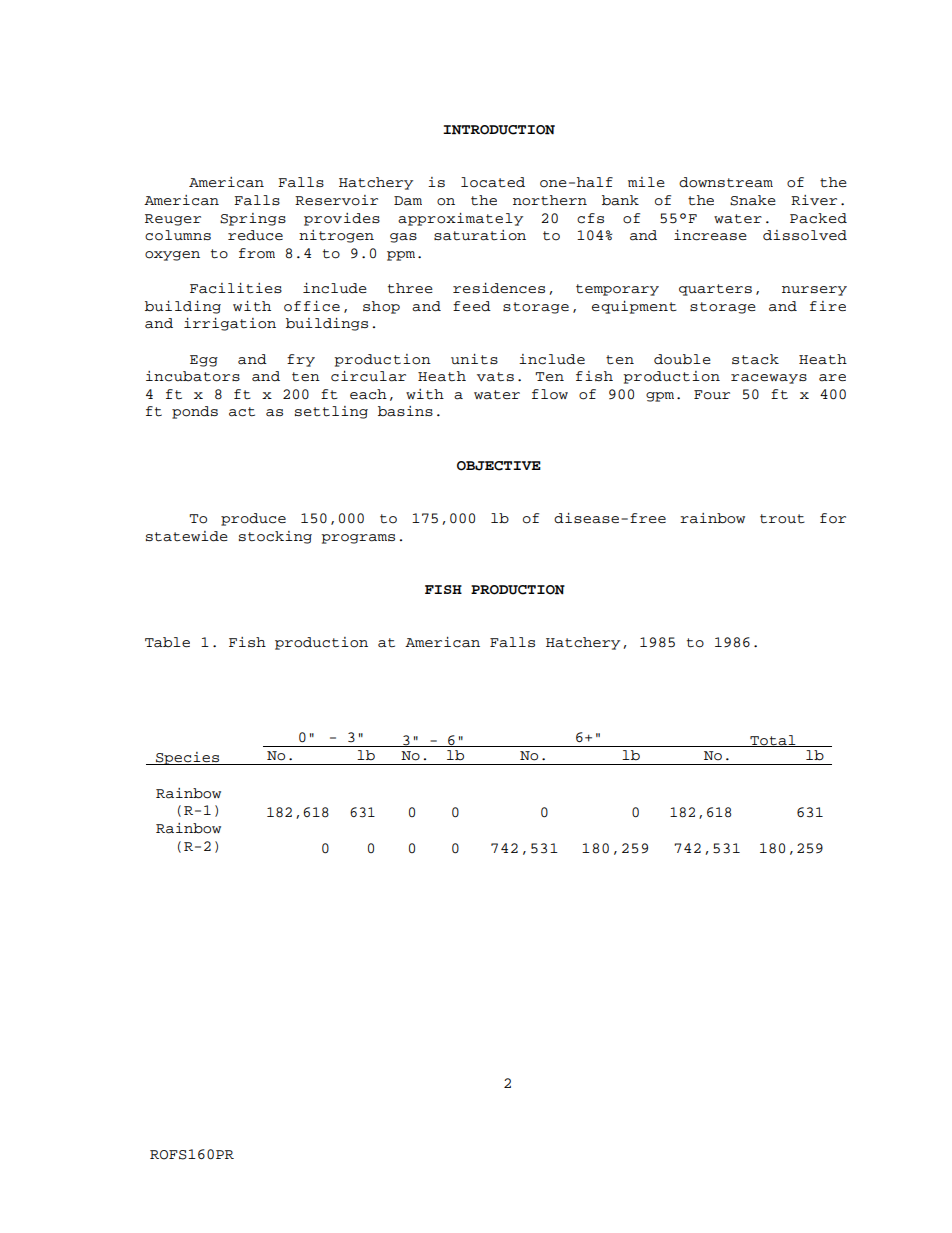  What do you see at coordinates (726, 182) in the screenshot?
I see `downstream` at bounding box center [726, 182].
